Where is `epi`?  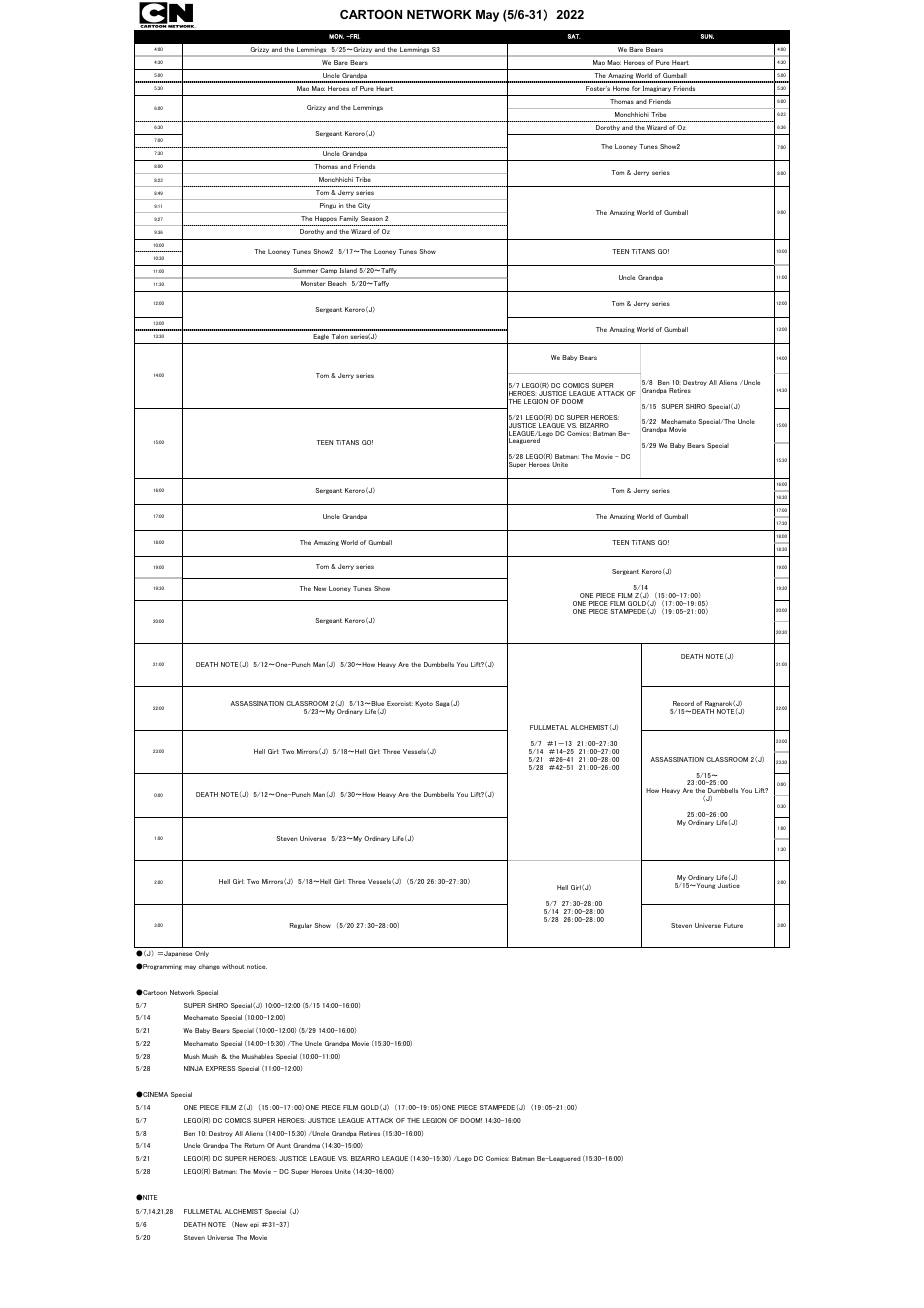 epi is located at coordinates (254, 1225).
